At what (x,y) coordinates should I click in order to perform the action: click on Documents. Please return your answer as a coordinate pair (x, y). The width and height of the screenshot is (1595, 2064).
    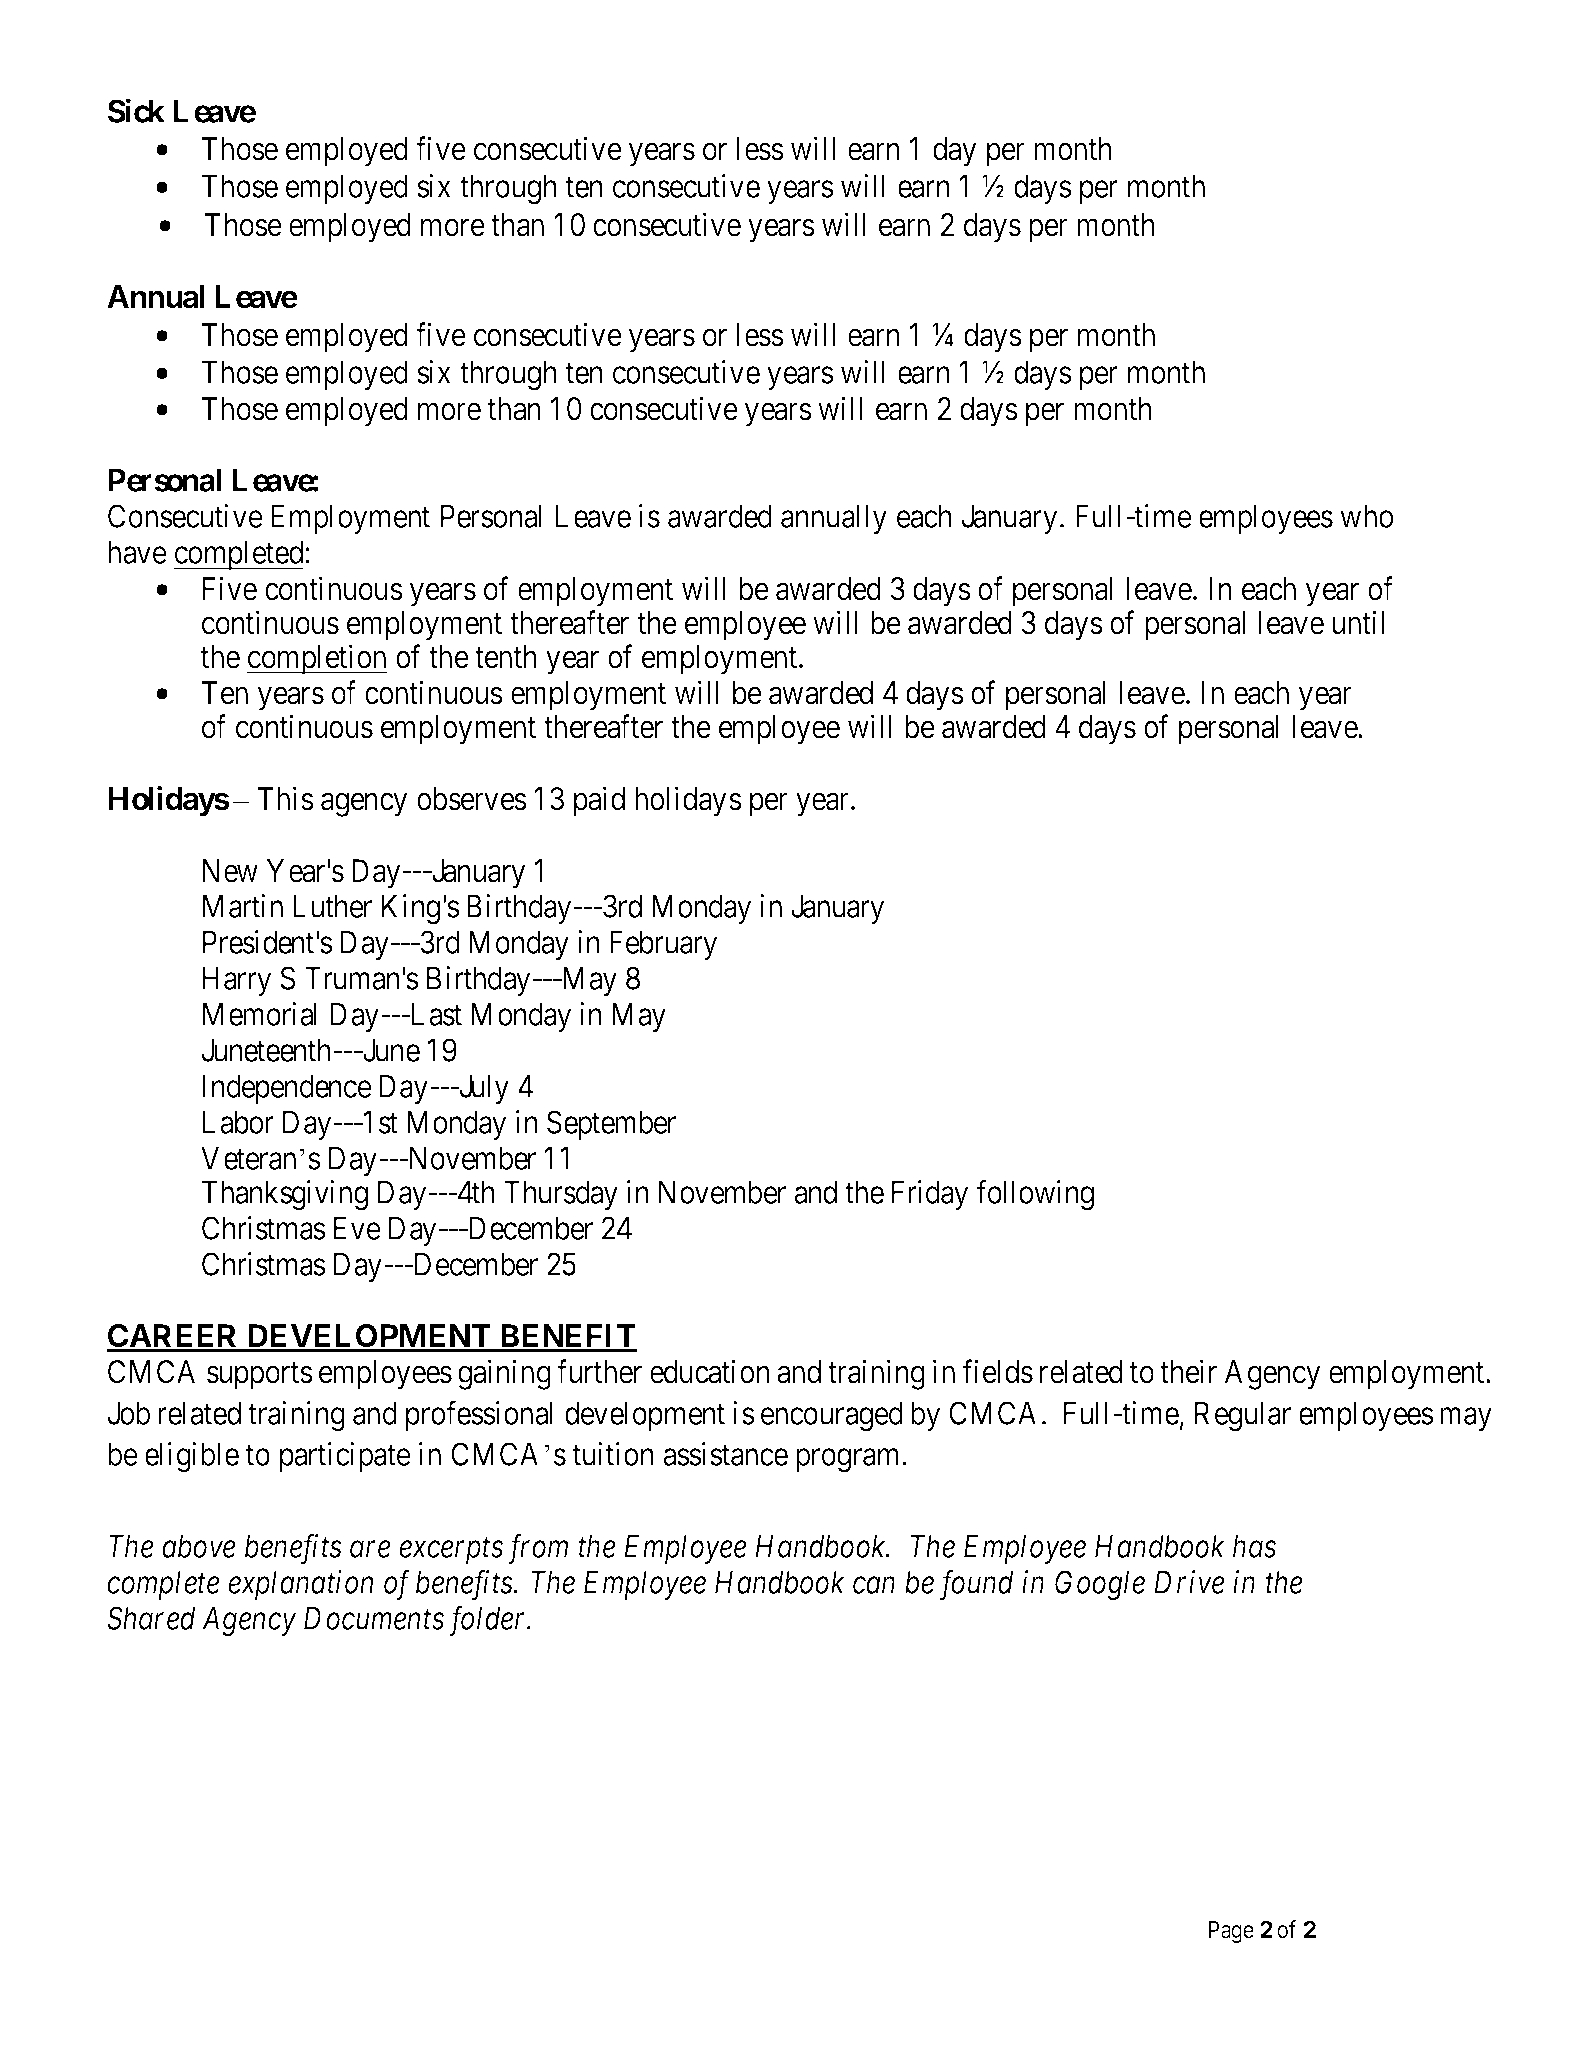
    Looking at the image, I should click on (374, 1618).
